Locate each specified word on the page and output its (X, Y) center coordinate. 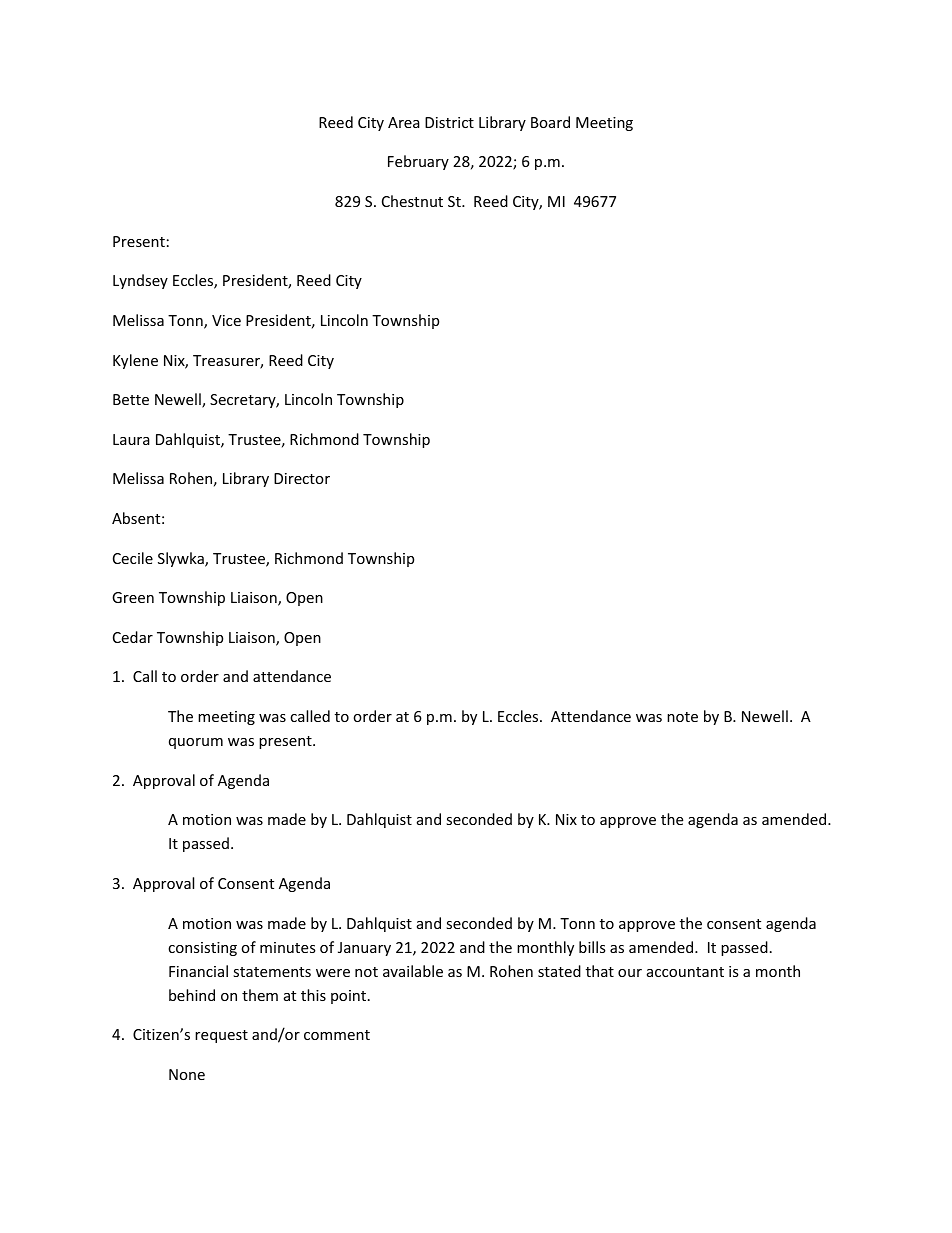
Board (550, 122)
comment (337, 1035)
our (630, 973)
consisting (202, 949)
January (364, 949)
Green (133, 597)
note (682, 717)
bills (592, 947)
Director (302, 478)
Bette (131, 399)
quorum (196, 743)
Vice (226, 320)
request (221, 1036)
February (418, 162)
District (449, 122)
